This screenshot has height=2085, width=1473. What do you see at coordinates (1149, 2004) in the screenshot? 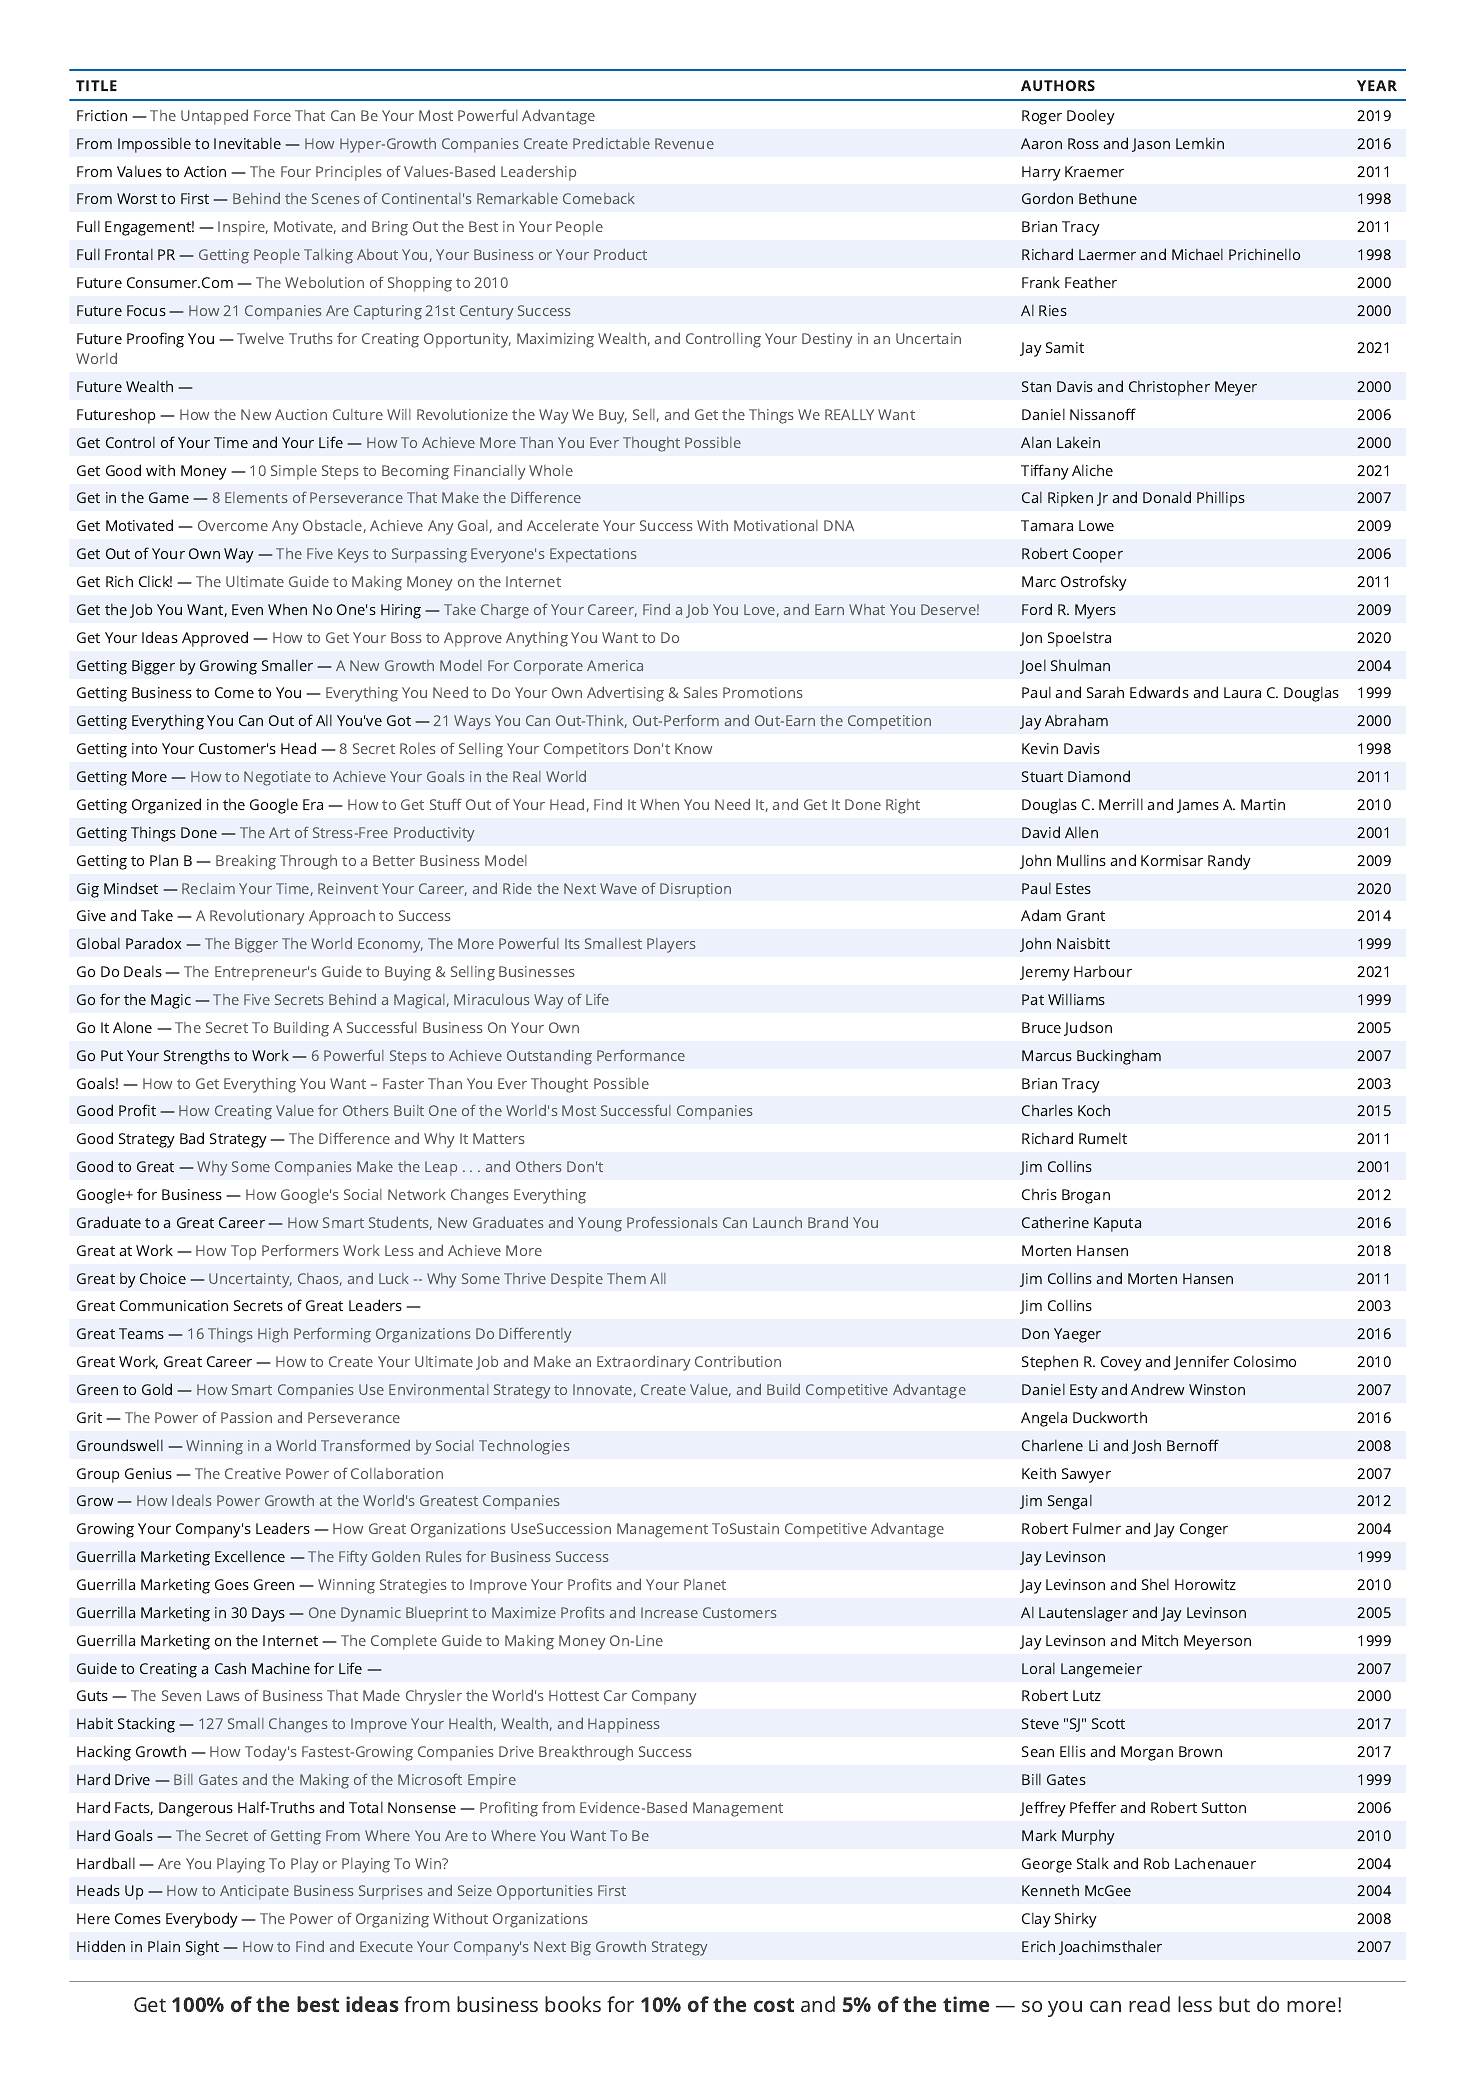
I see `read` at bounding box center [1149, 2004].
